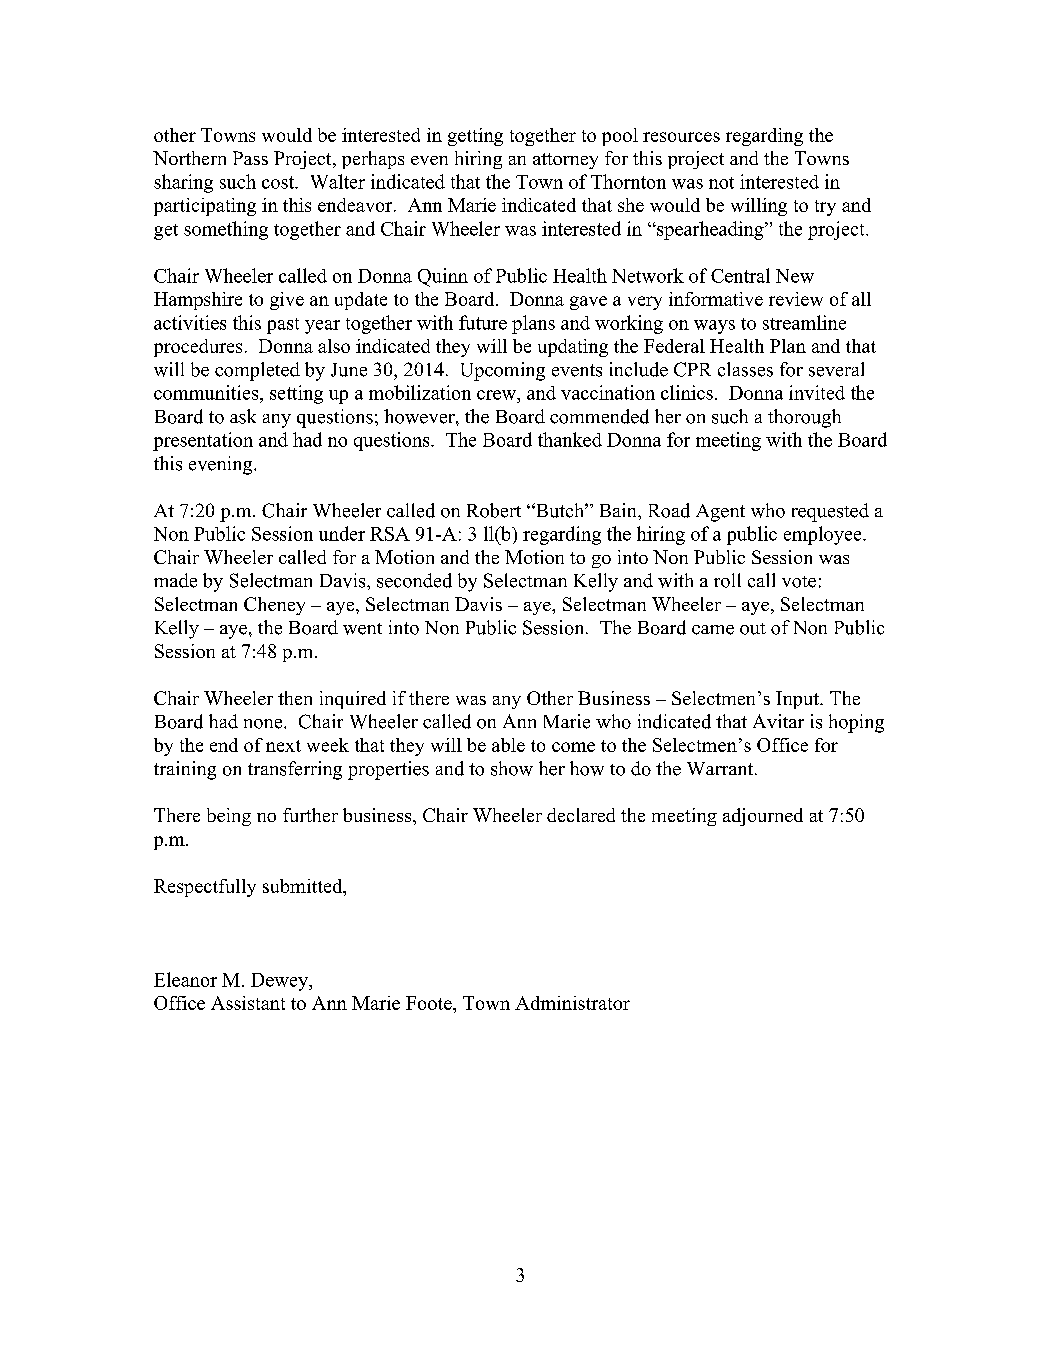 This screenshot has height=1347, width=1041. Describe the element at coordinates (721, 183) in the screenshot. I see `not` at that location.
